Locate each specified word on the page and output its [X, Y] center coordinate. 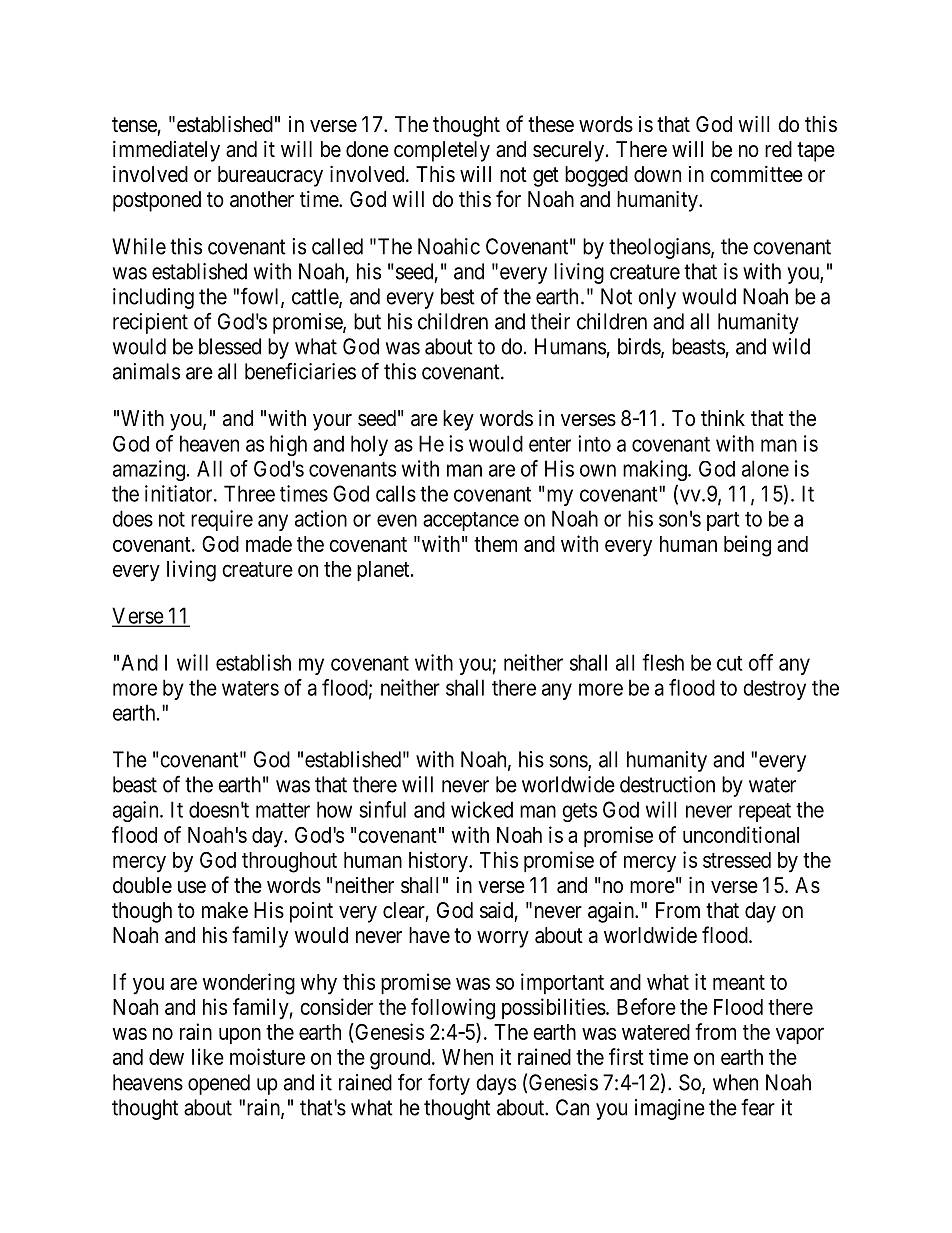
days [496, 1084]
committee [756, 174]
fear [758, 1107]
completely [442, 151]
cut [730, 663]
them [495, 544]
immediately [166, 151]
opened [219, 1084]
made [269, 544]
